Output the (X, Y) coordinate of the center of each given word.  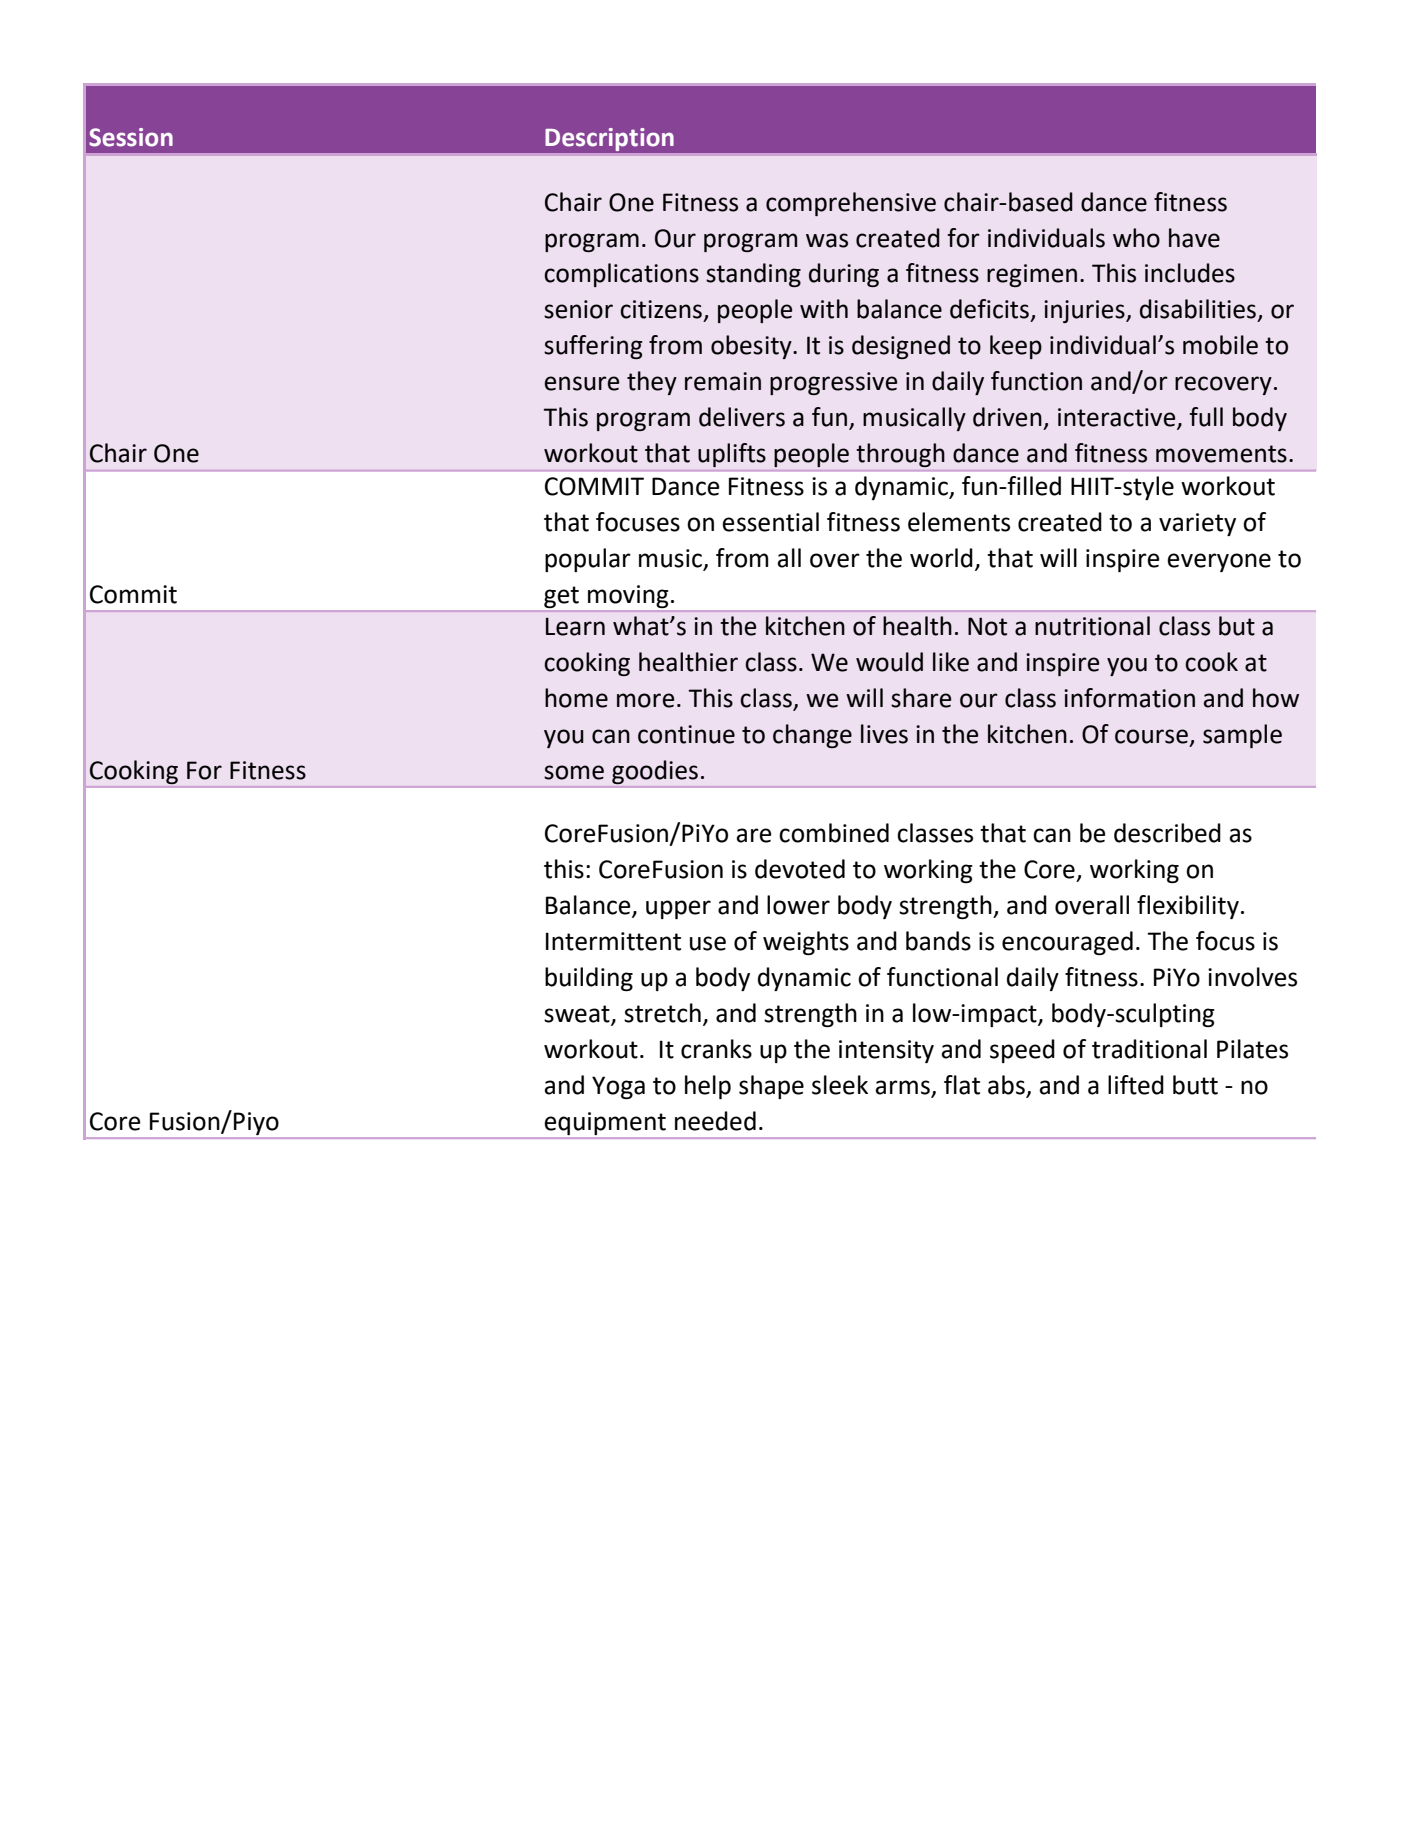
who (1136, 238)
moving (628, 596)
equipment (605, 1123)
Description (609, 139)
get (561, 597)
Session (131, 137)
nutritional (1092, 626)
